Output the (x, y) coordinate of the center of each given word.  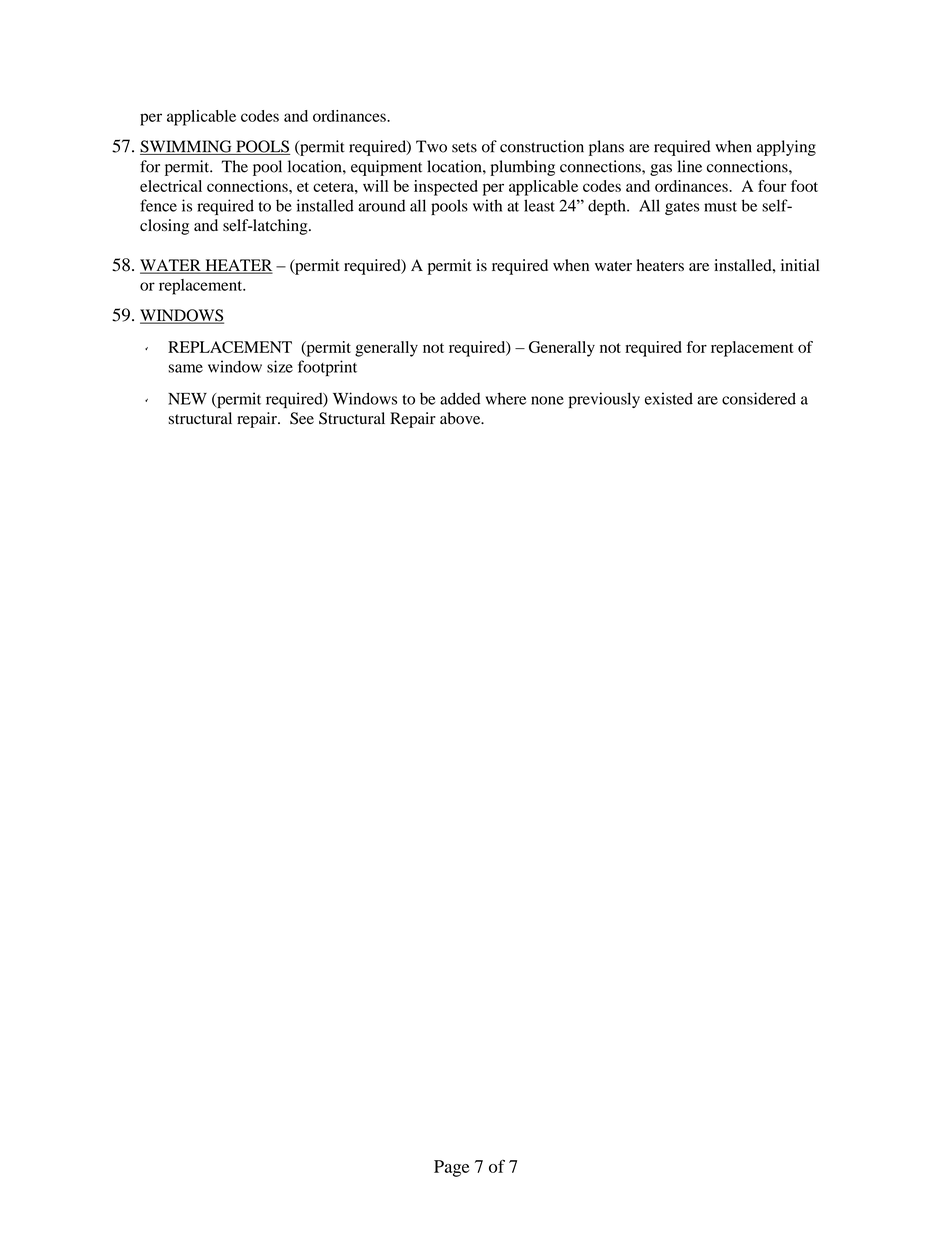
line (690, 166)
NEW (187, 399)
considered (759, 398)
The (235, 166)
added (460, 398)
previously (604, 400)
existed (669, 398)
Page (451, 1168)
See (302, 418)
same (185, 368)
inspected (446, 188)
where (505, 398)
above (461, 418)
